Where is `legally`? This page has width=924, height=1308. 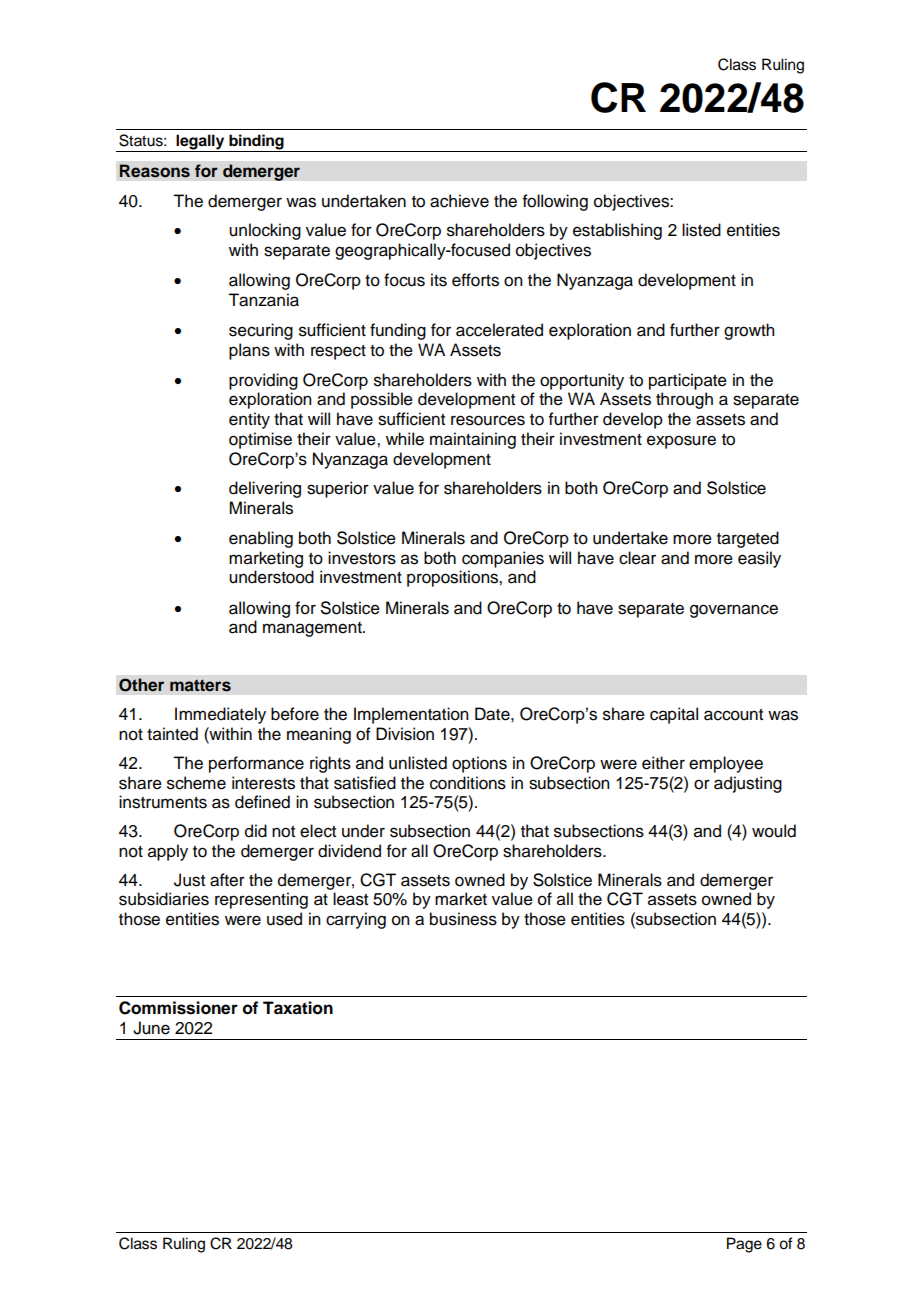 legally is located at coordinates (200, 143).
